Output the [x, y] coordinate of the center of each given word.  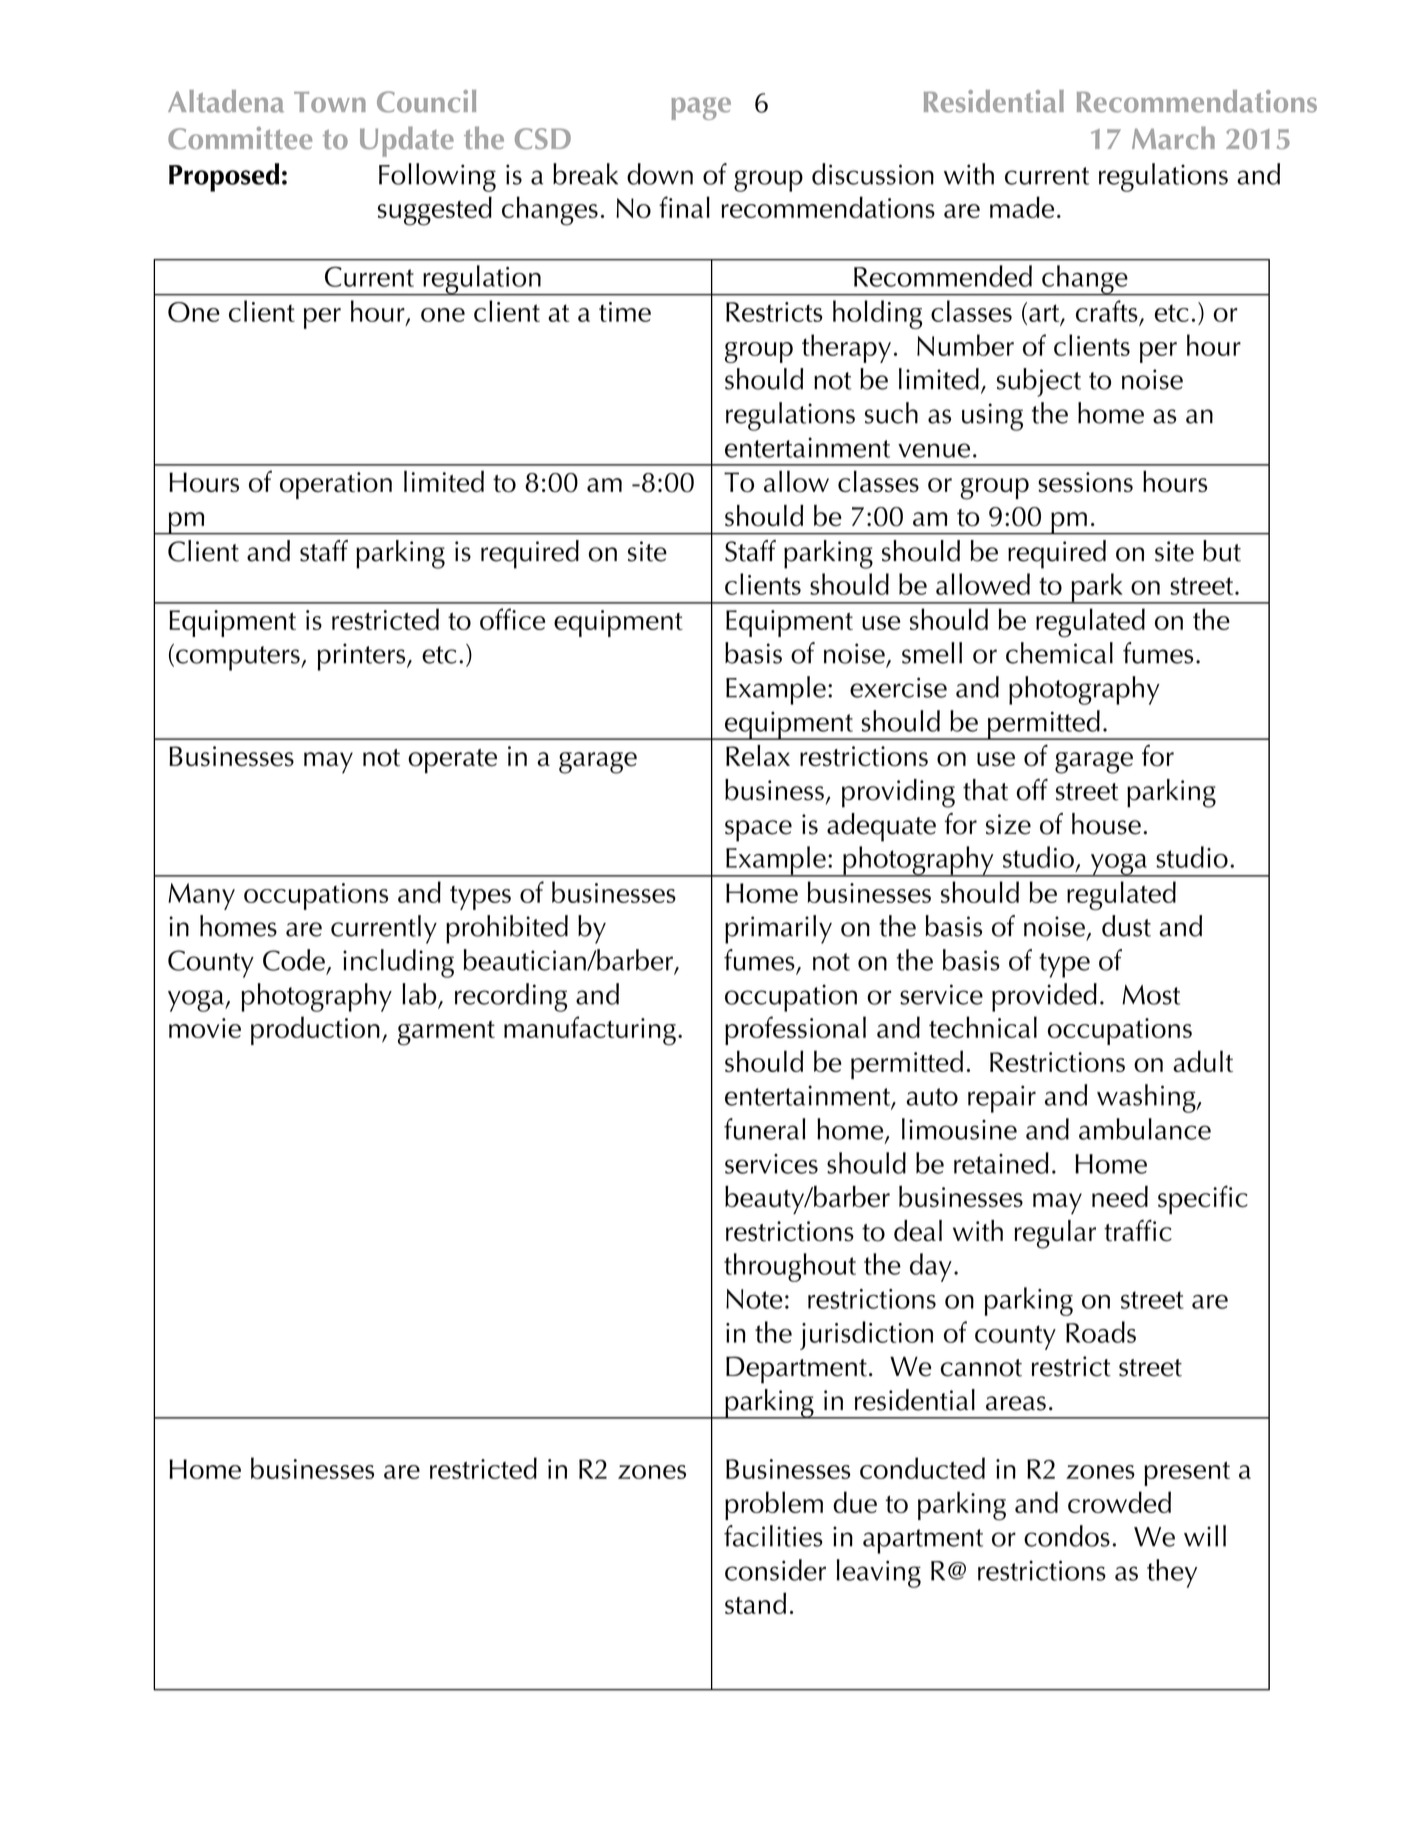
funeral [764, 1129]
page [701, 108]
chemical [1059, 653]
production [315, 1030]
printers [363, 657]
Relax [758, 756]
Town [330, 102]
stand [755, 1603]
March [1173, 137]
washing [1147, 1098]
